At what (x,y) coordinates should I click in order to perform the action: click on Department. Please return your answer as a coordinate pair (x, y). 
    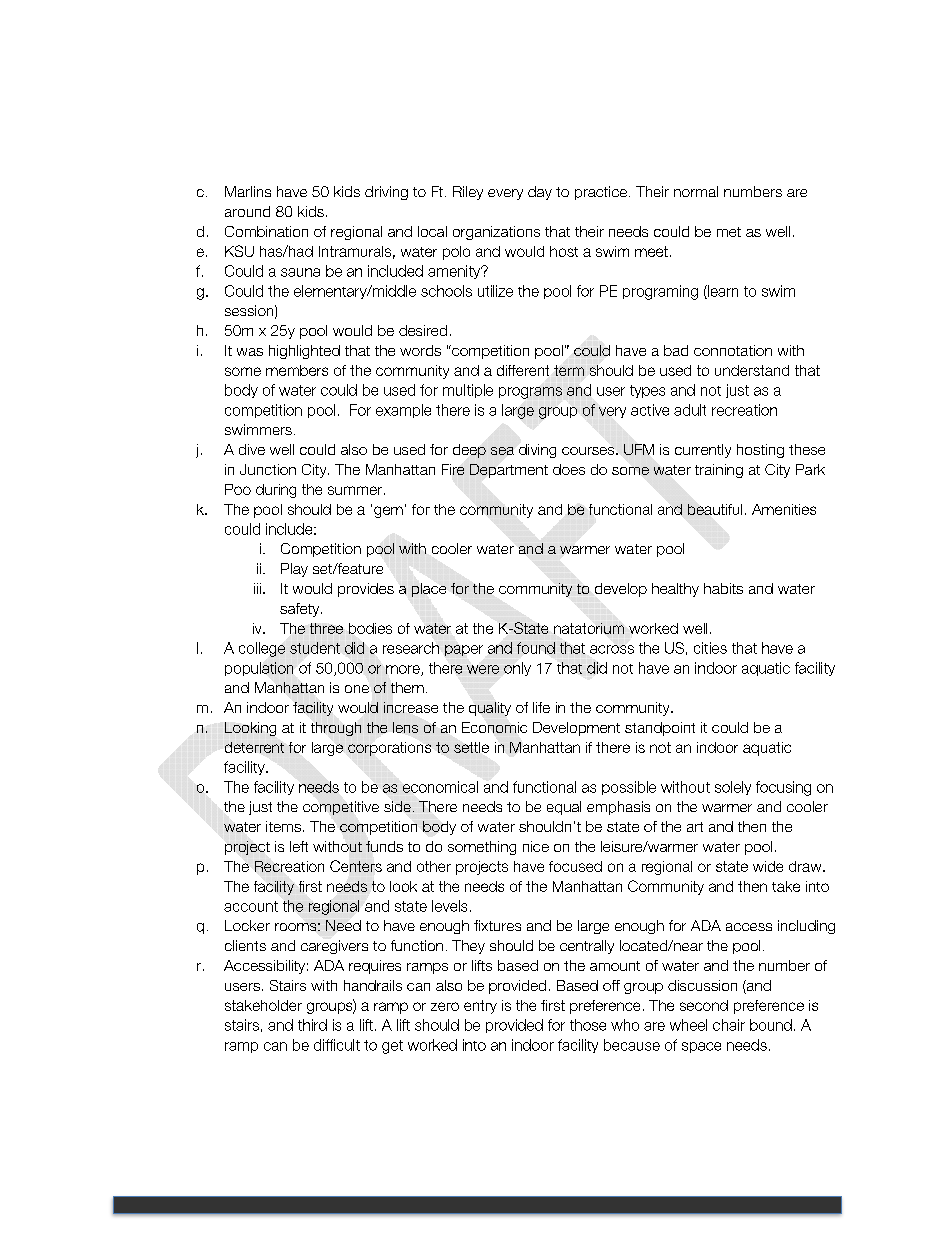
    Looking at the image, I should click on (509, 471).
